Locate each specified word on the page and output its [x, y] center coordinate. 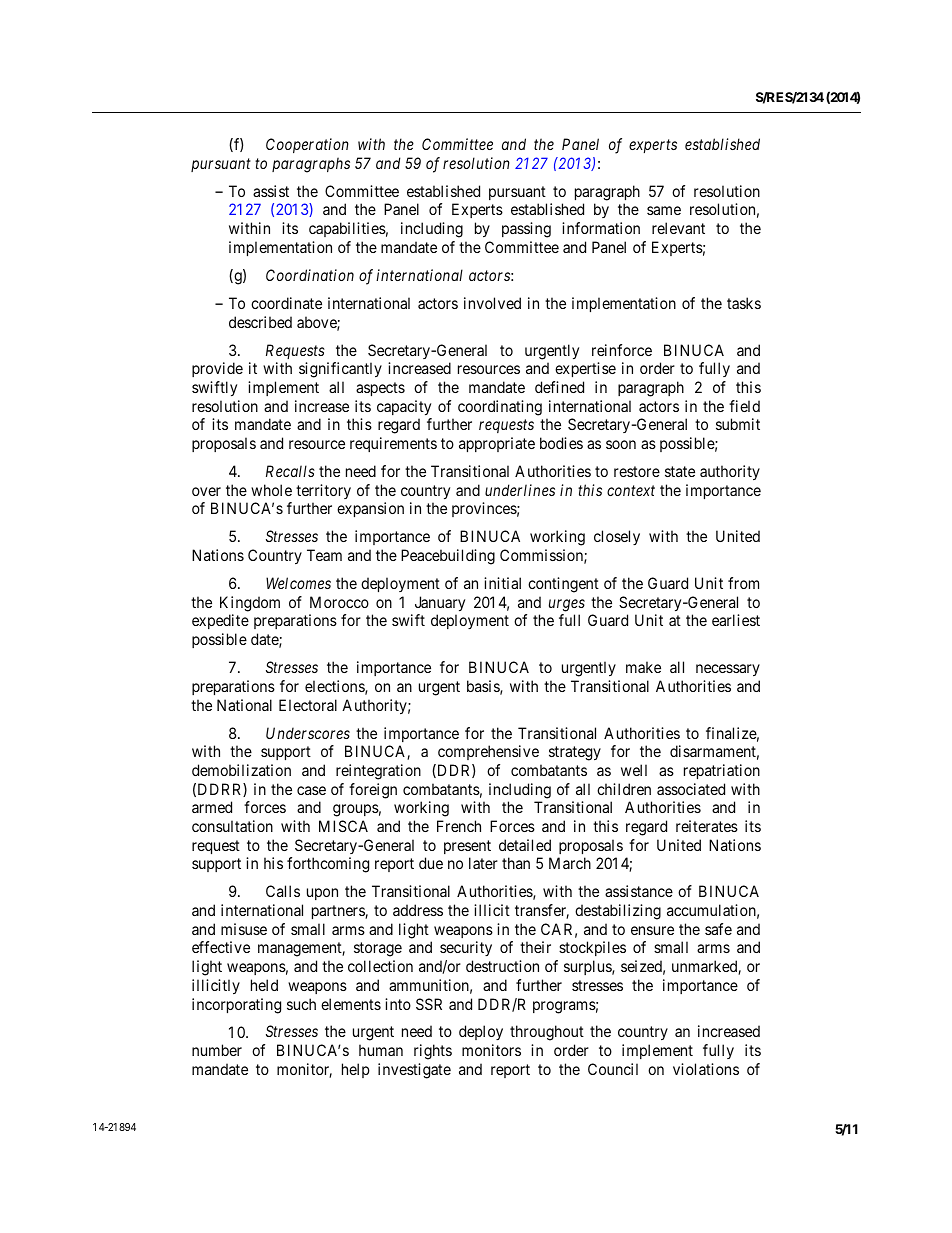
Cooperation [307, 145]
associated [691, 789]
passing [526, 230]
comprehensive [488, 752]
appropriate [497, 444]
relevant [678, 228]
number [217, 1050]
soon [621, 444]
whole [271, 490]
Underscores [308, 733]
